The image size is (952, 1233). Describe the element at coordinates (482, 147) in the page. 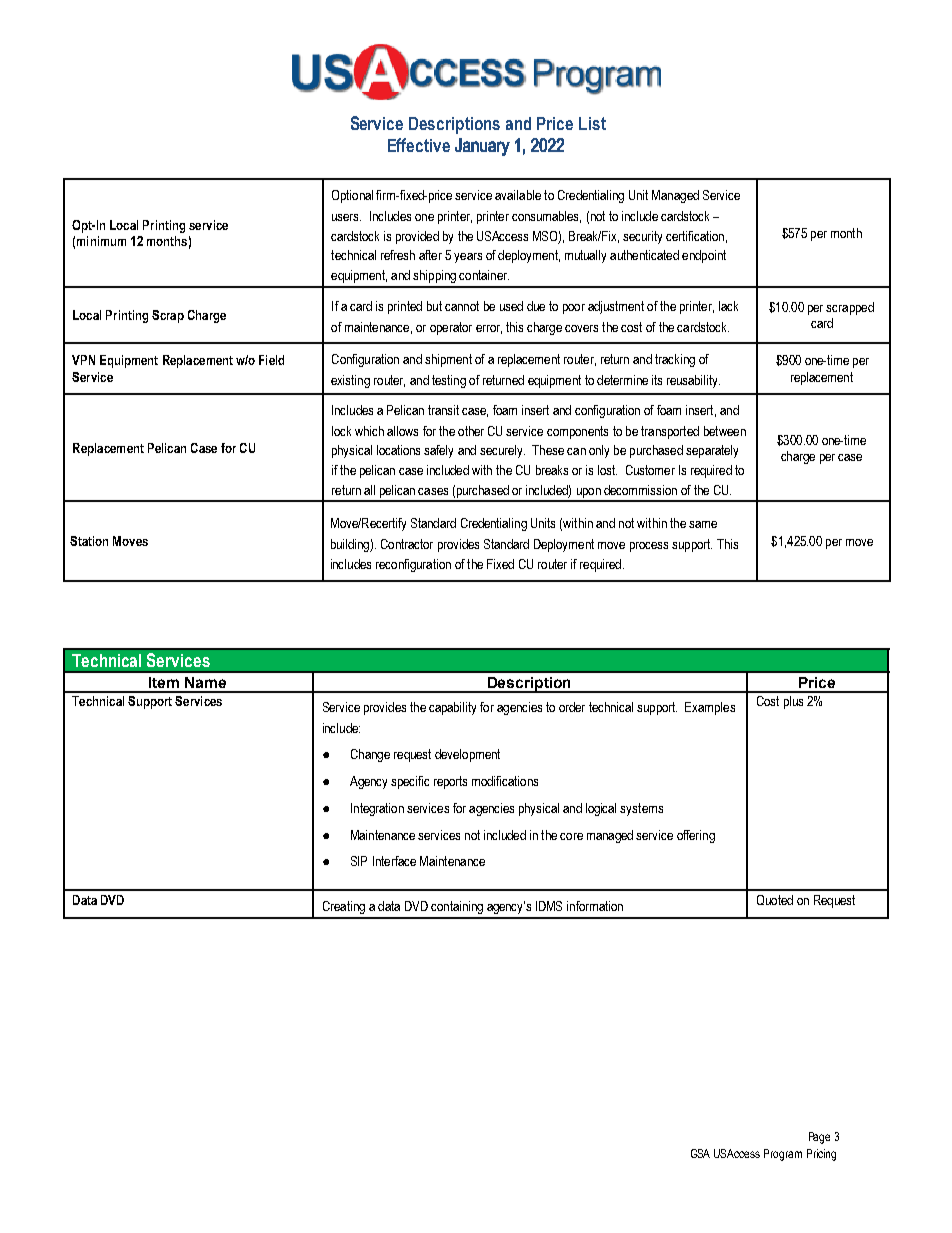

I see `January` at that location.
